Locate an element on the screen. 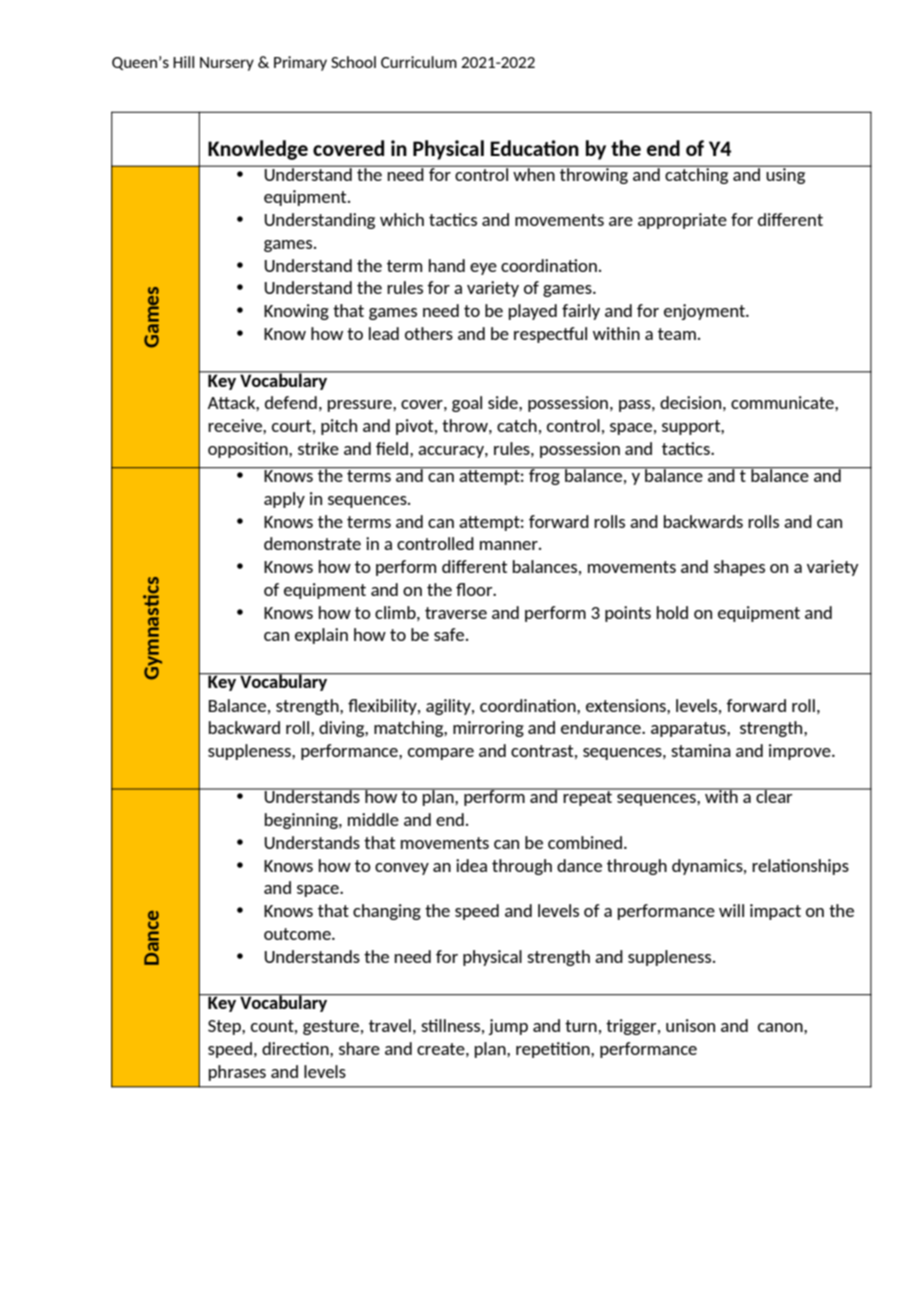 This screenshot has width=924, height=1308. using is located at coordinates (786, 174).
